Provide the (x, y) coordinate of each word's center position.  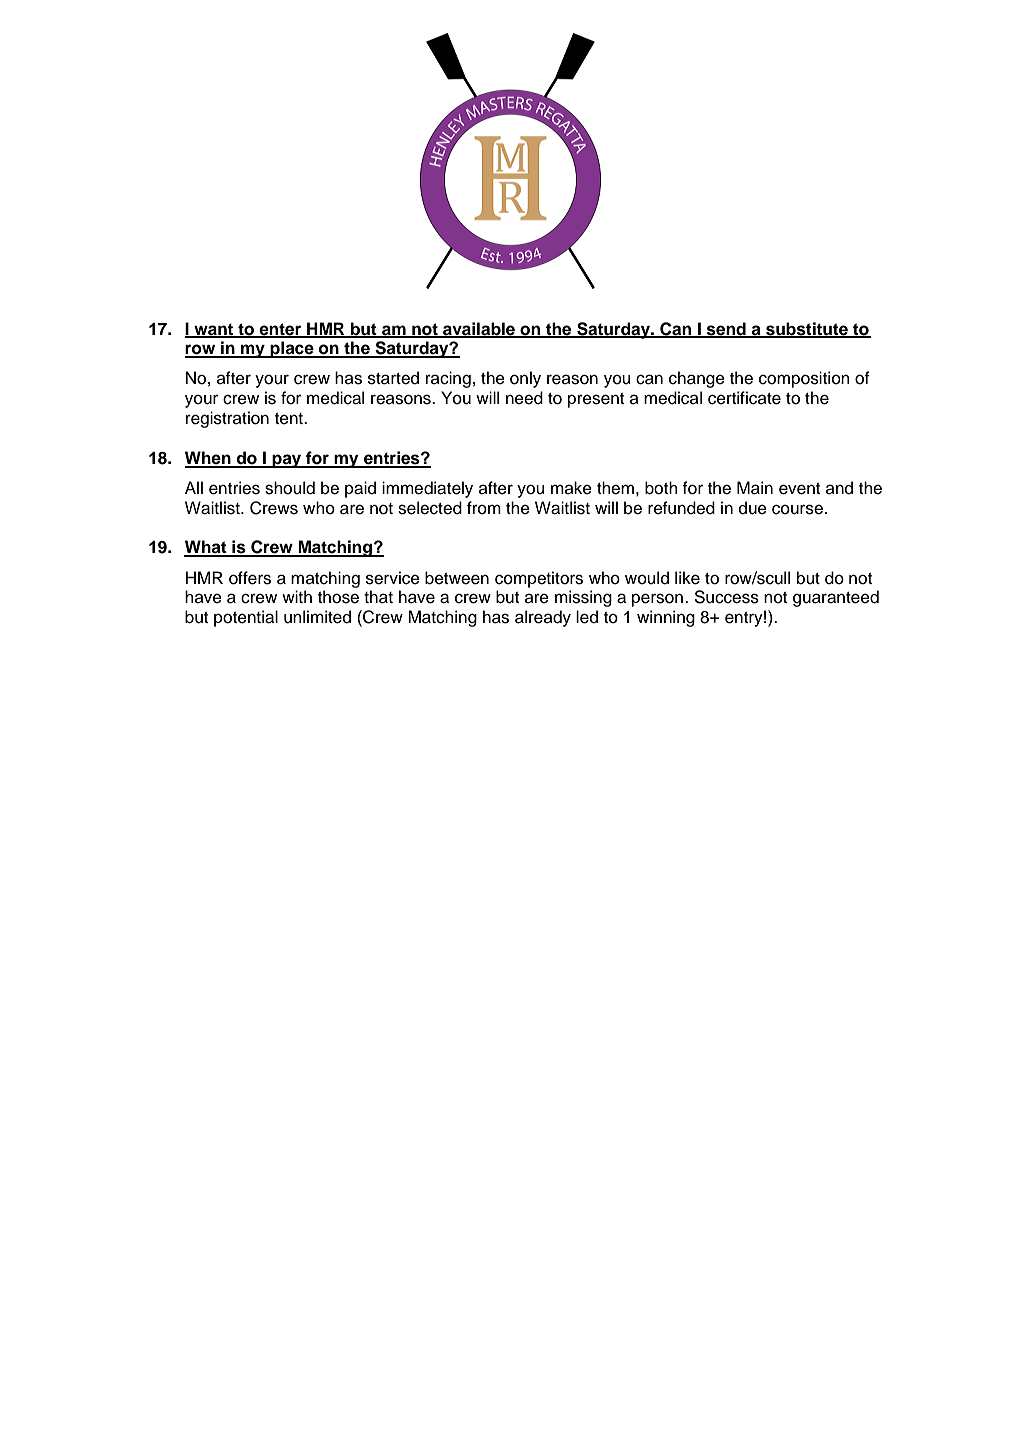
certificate (744, 398)
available (479, 329)
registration (227, 419)
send (726, 329)
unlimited (317, 617)
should (290, 488)
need (524, 398)
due (753, 508)
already (543, 618)
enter (280, 330)
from (484, 508)
